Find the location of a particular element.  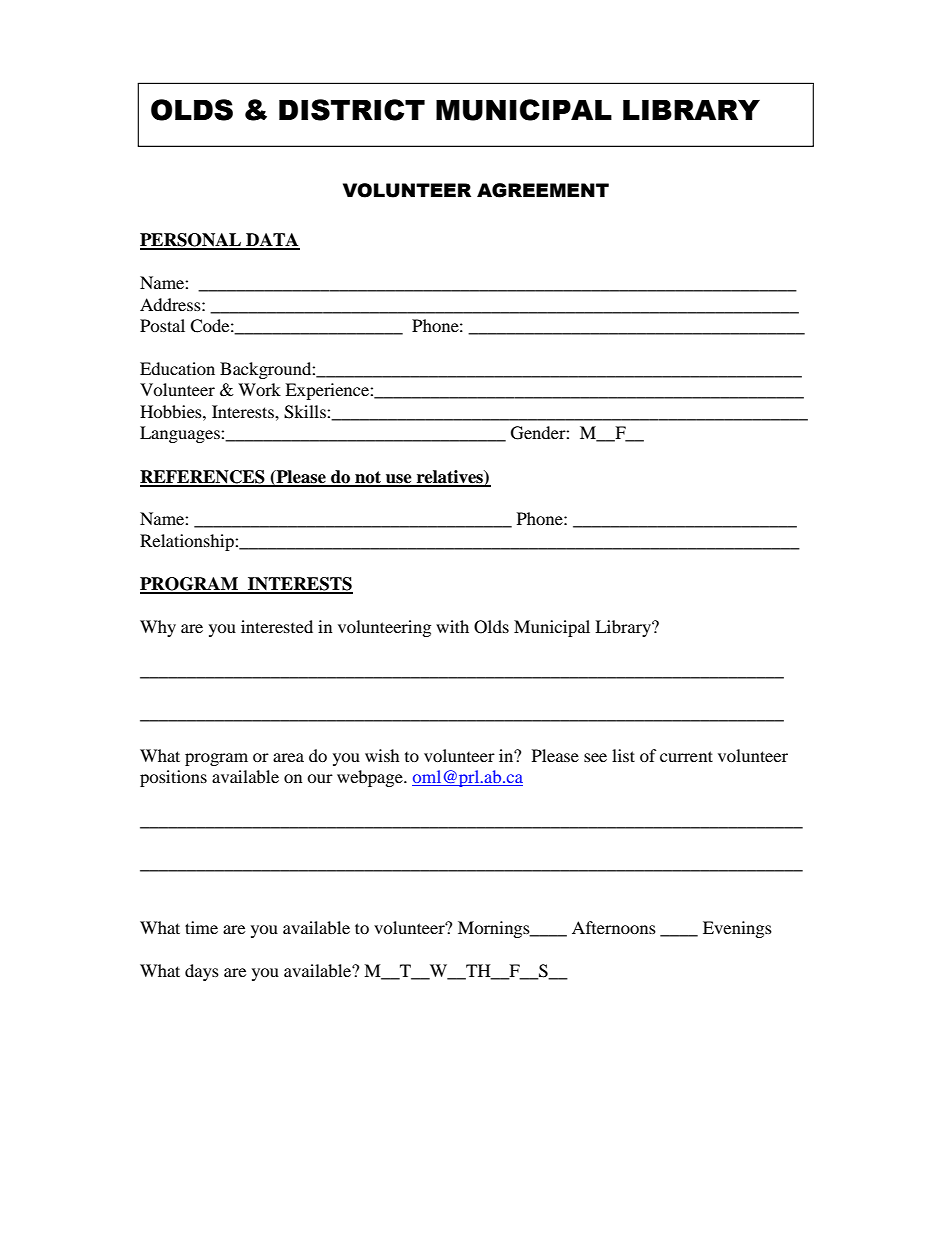

Afternoons is located at coordinates (614, 927).
